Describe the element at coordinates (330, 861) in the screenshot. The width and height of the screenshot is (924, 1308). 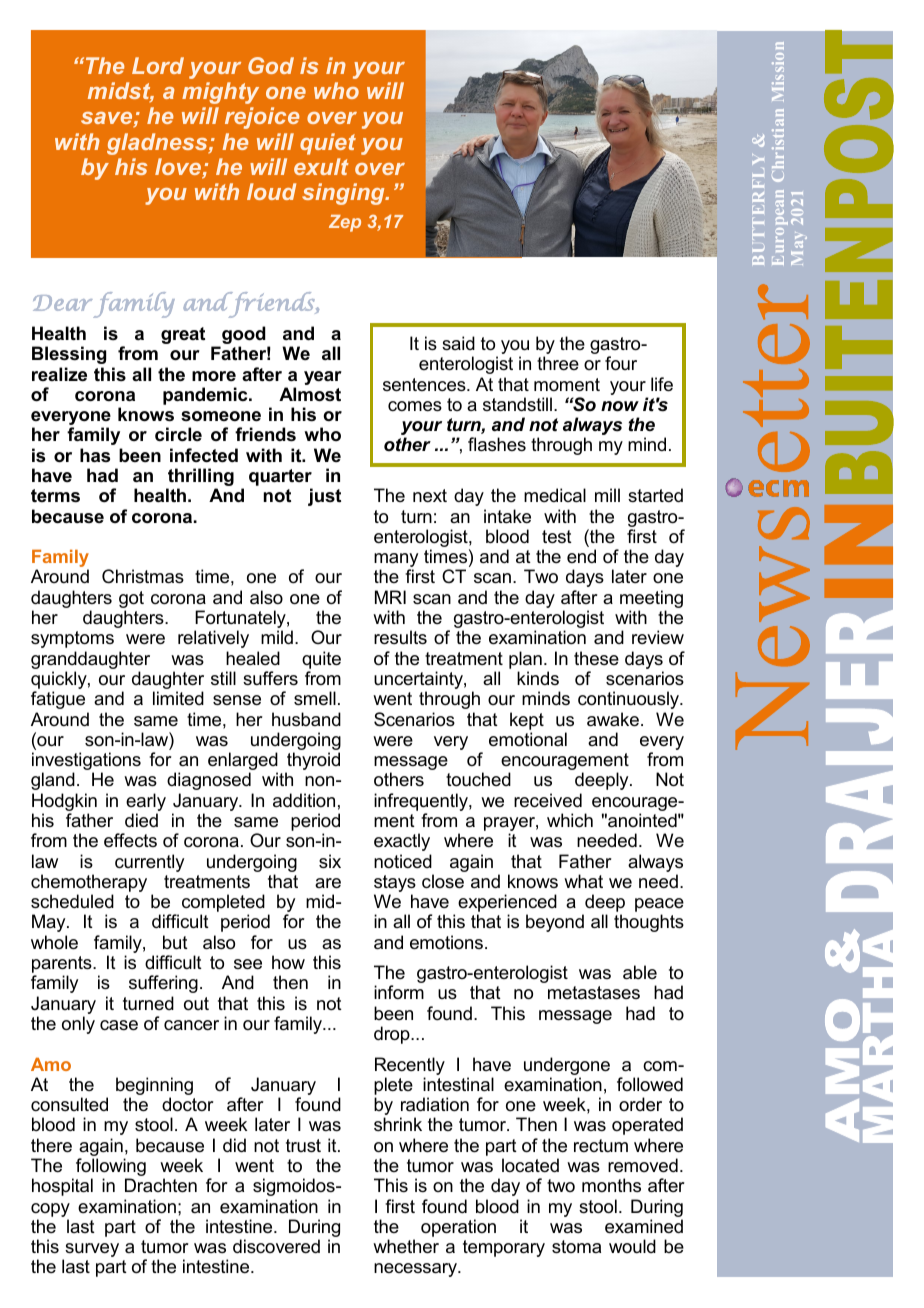
I see `six` at that location.
